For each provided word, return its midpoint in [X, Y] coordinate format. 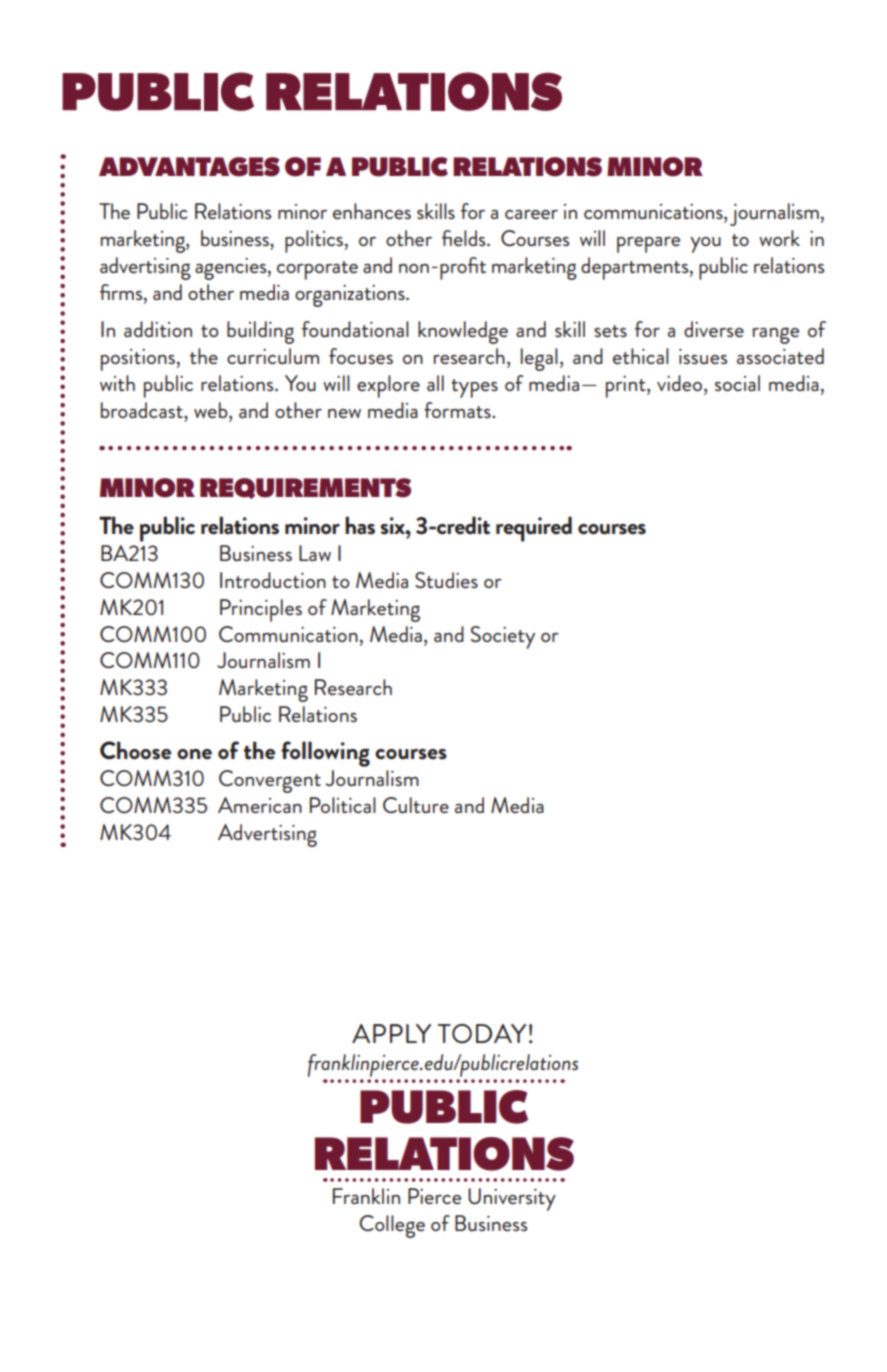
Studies [446, 580]
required [534, 529]
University [512, 1199]
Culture [416, 805]
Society [503, 637]
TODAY [482, 1034]
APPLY [391, 1033]
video [681, 384]
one [194, 754]
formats [458, 410]
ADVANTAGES [189, 167]
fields [465, 238]
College [392, 1226]
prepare [648, 245]
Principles [261, 610]
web [212, 410]
